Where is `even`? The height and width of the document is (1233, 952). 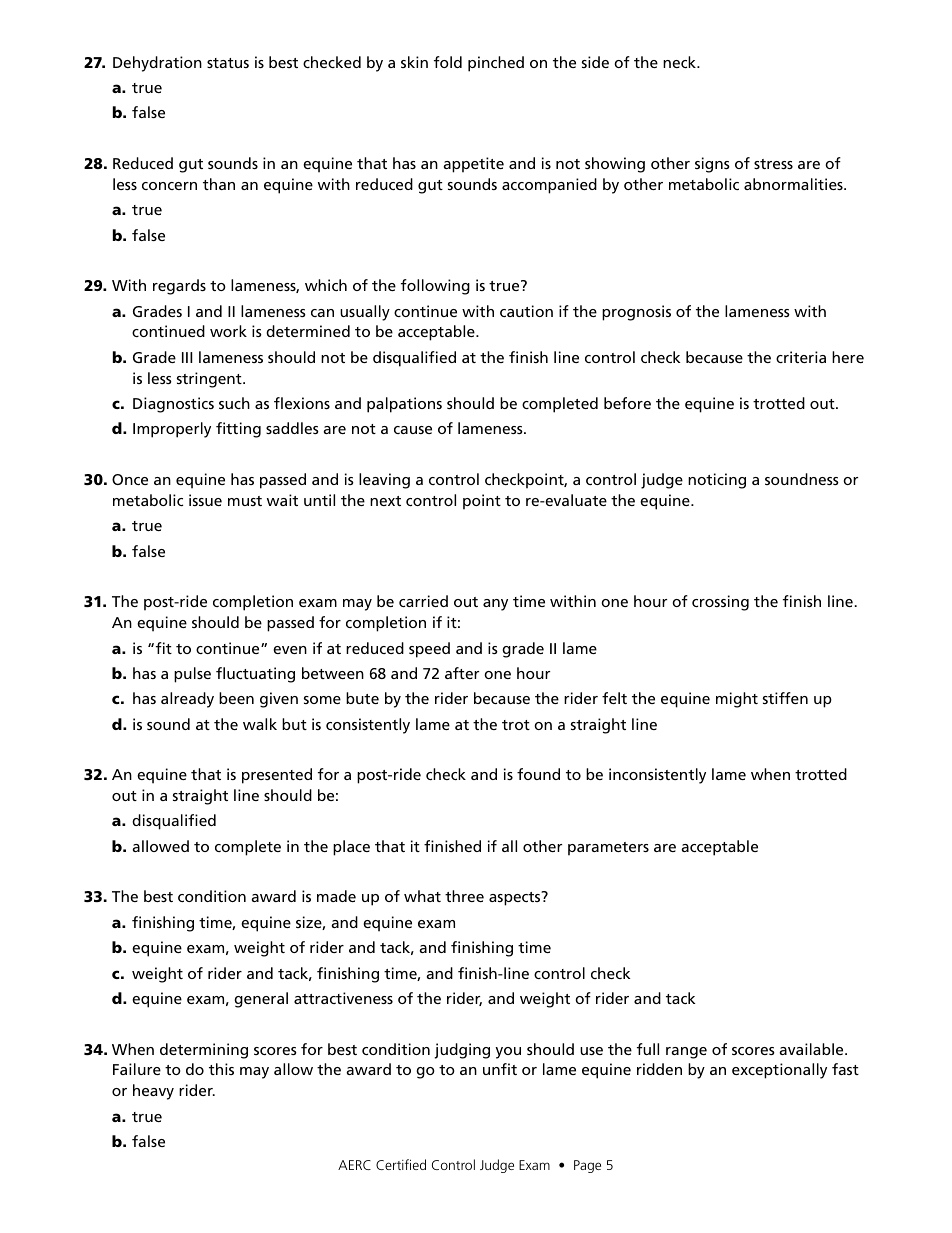 even is located at coordinates (290, 650).
